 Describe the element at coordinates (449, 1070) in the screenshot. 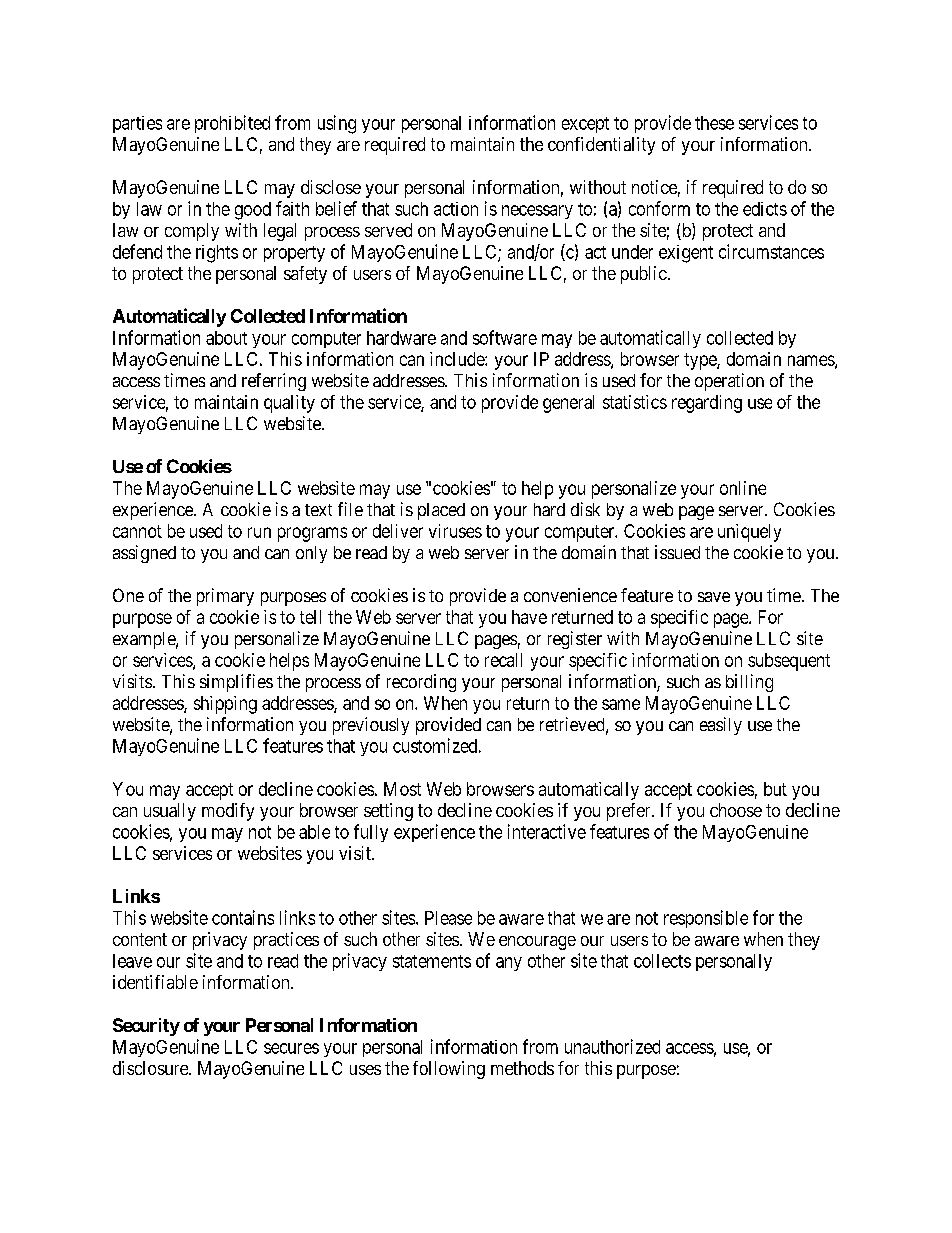

I see `following` at that location.
